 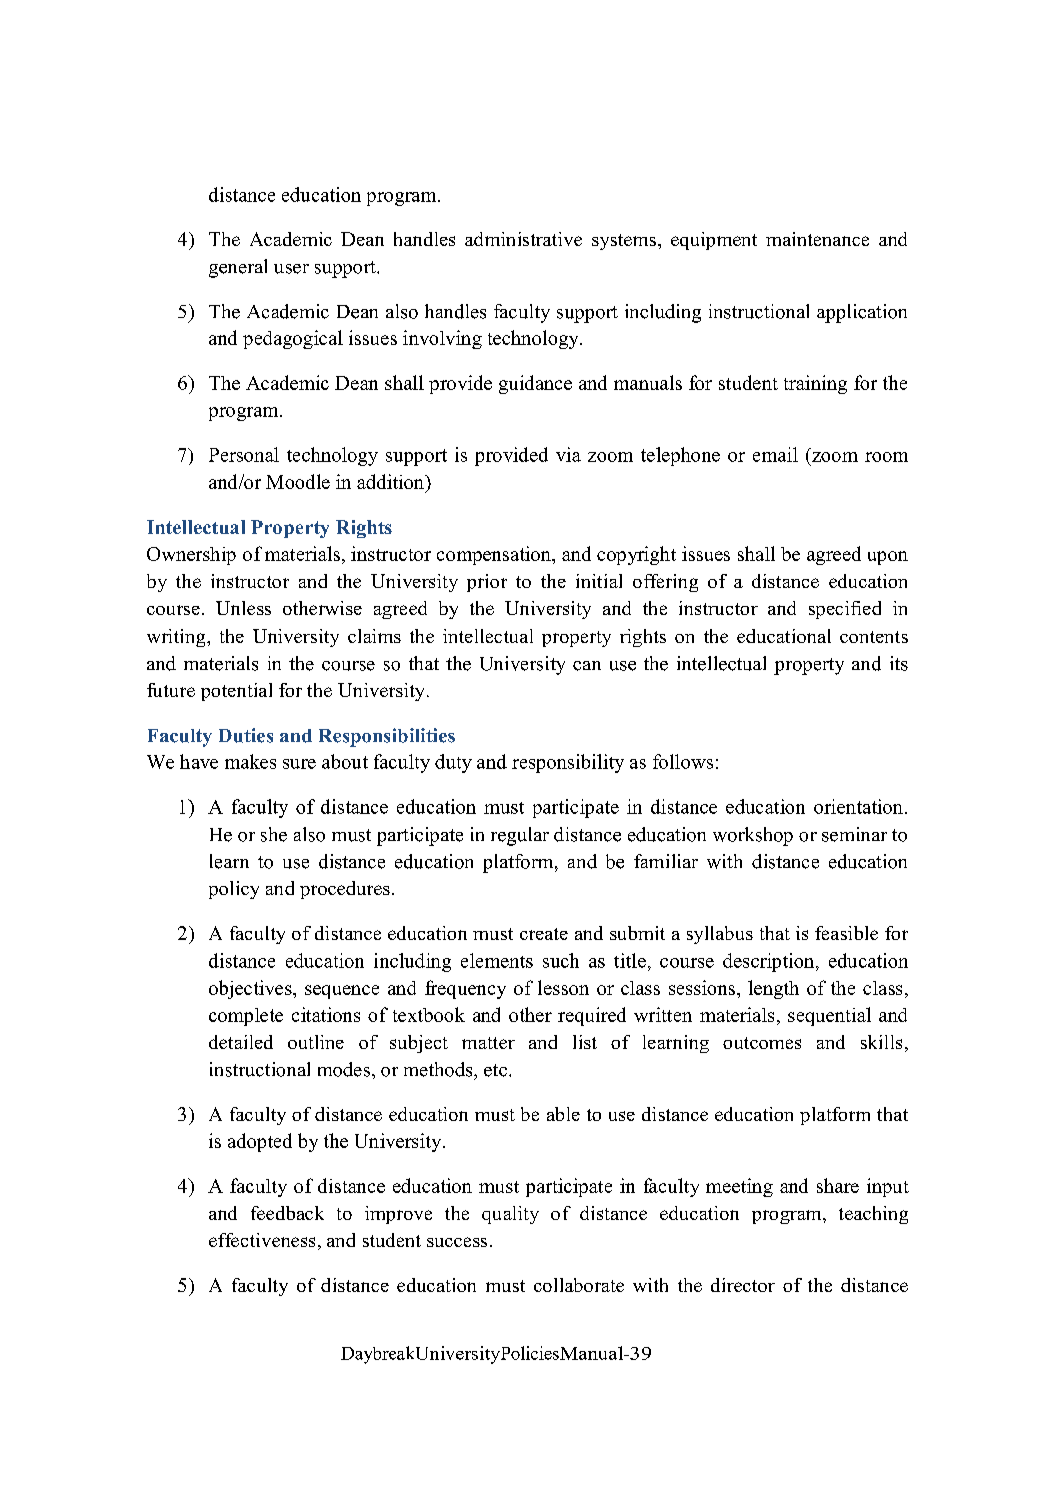 I want to click on Unless, so click(x=243, y=608).
